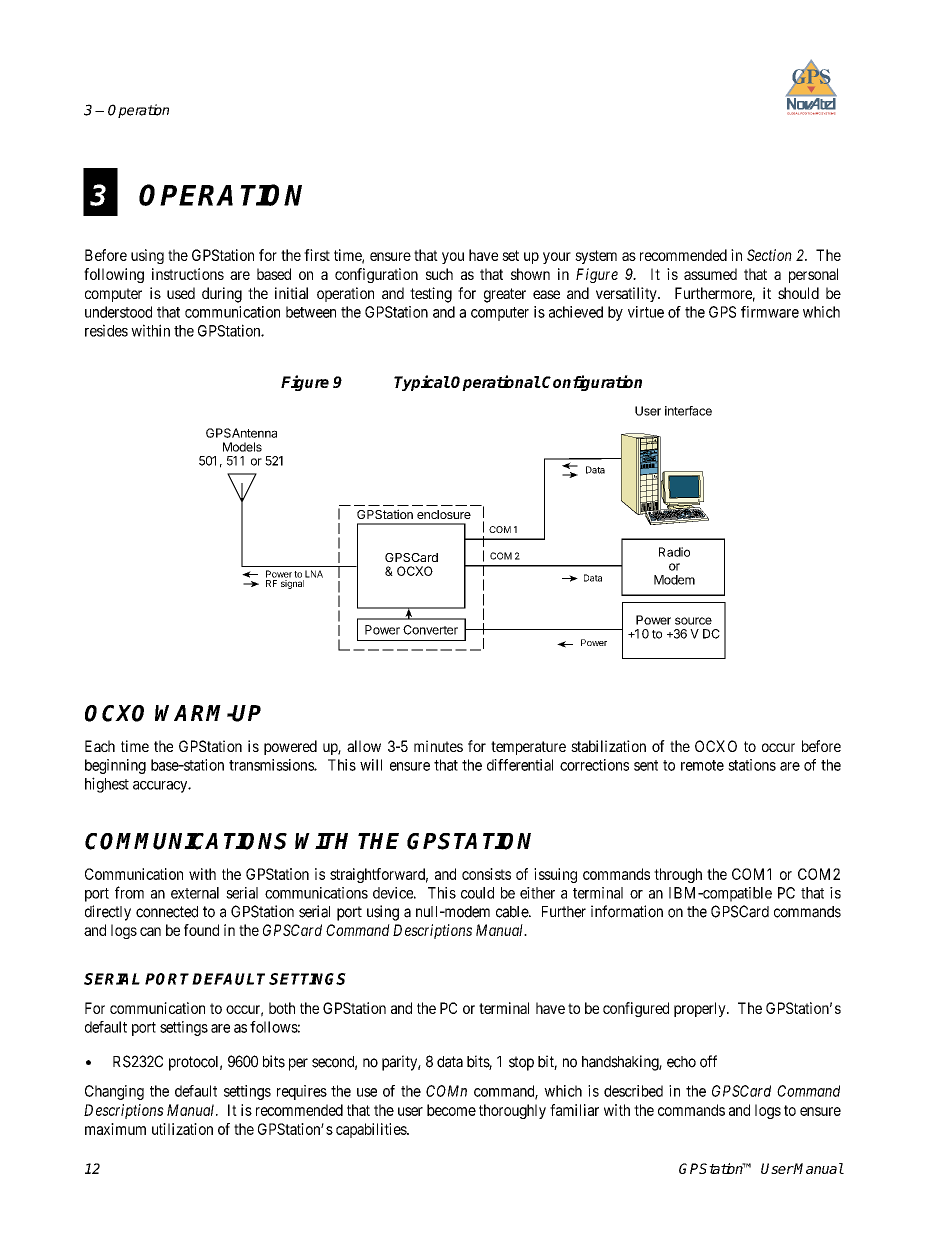 Image resolution: width=952 pixels, height=1233 pixels. Describe the element at coordinates (444, 514) in the screenshot. I see `enclosure` at that location.
